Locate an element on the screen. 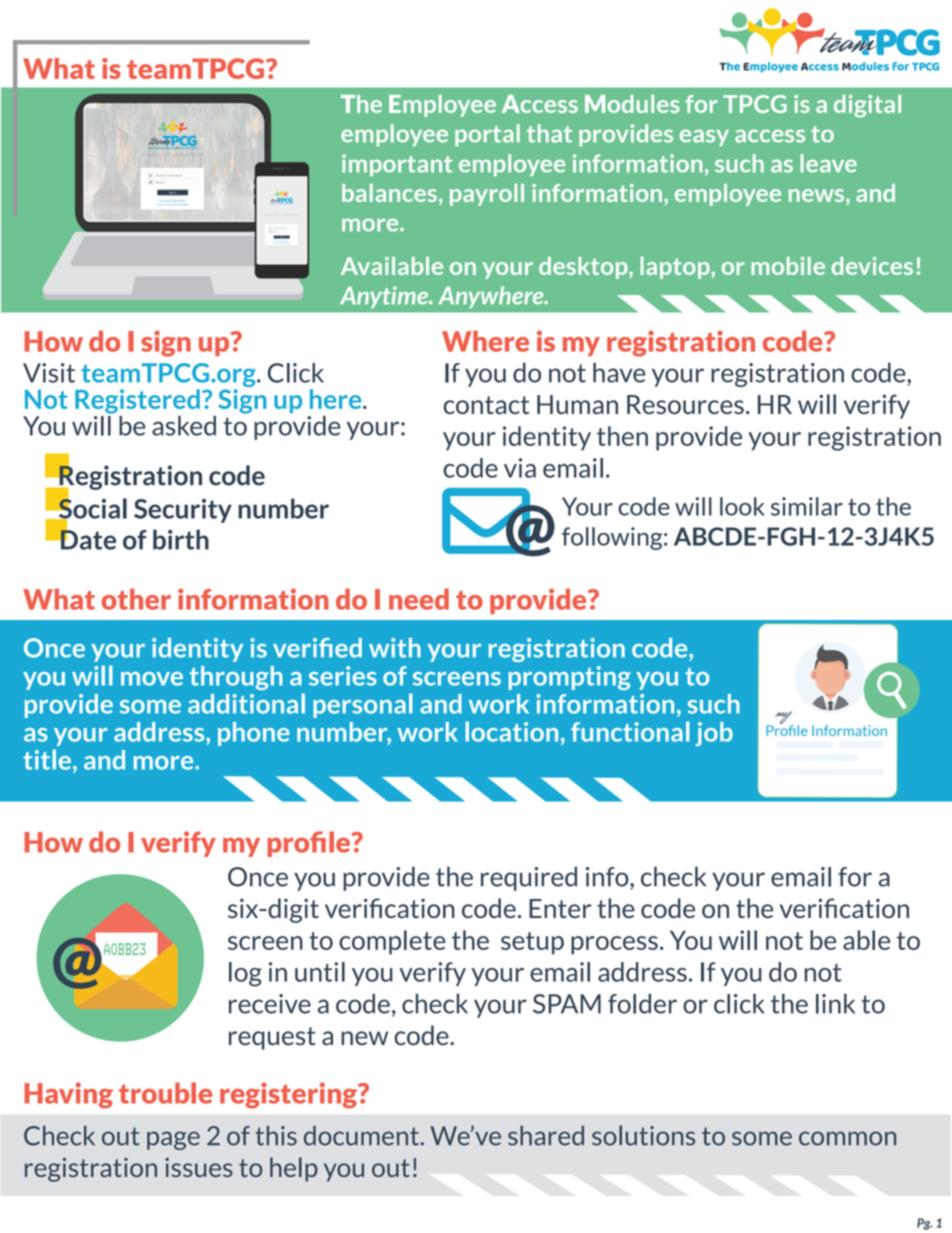 This screenshot has width=952, height=1233. job is located at coordinates (714, 734).
